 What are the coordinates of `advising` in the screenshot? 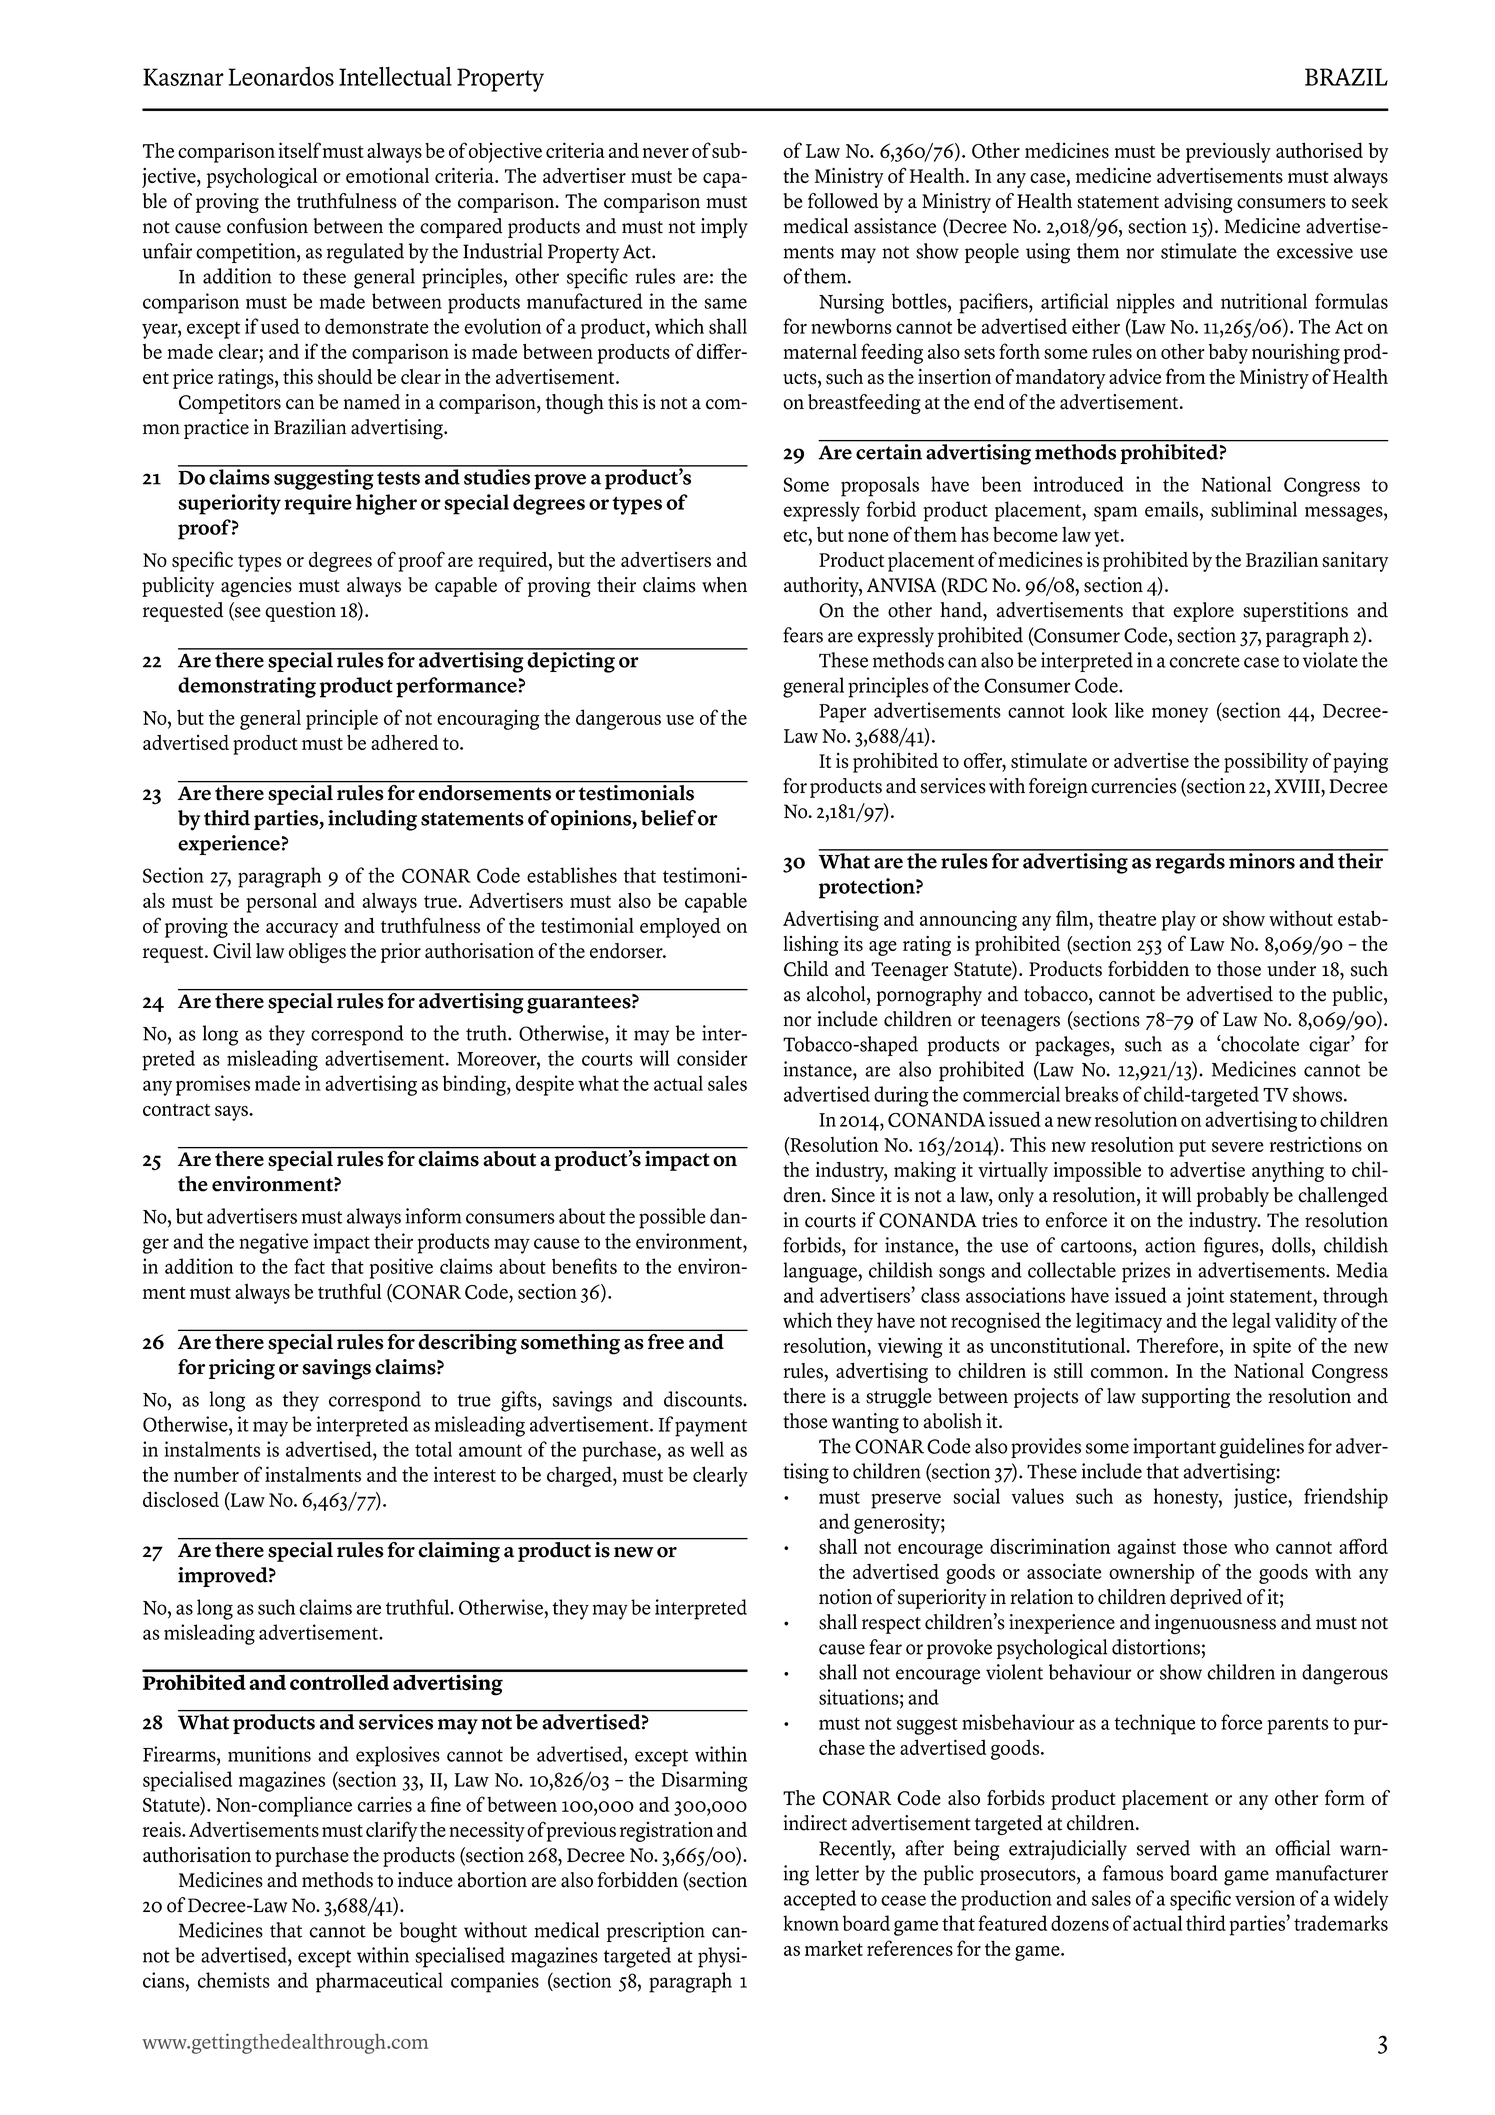 It's located at (1198, 203).
